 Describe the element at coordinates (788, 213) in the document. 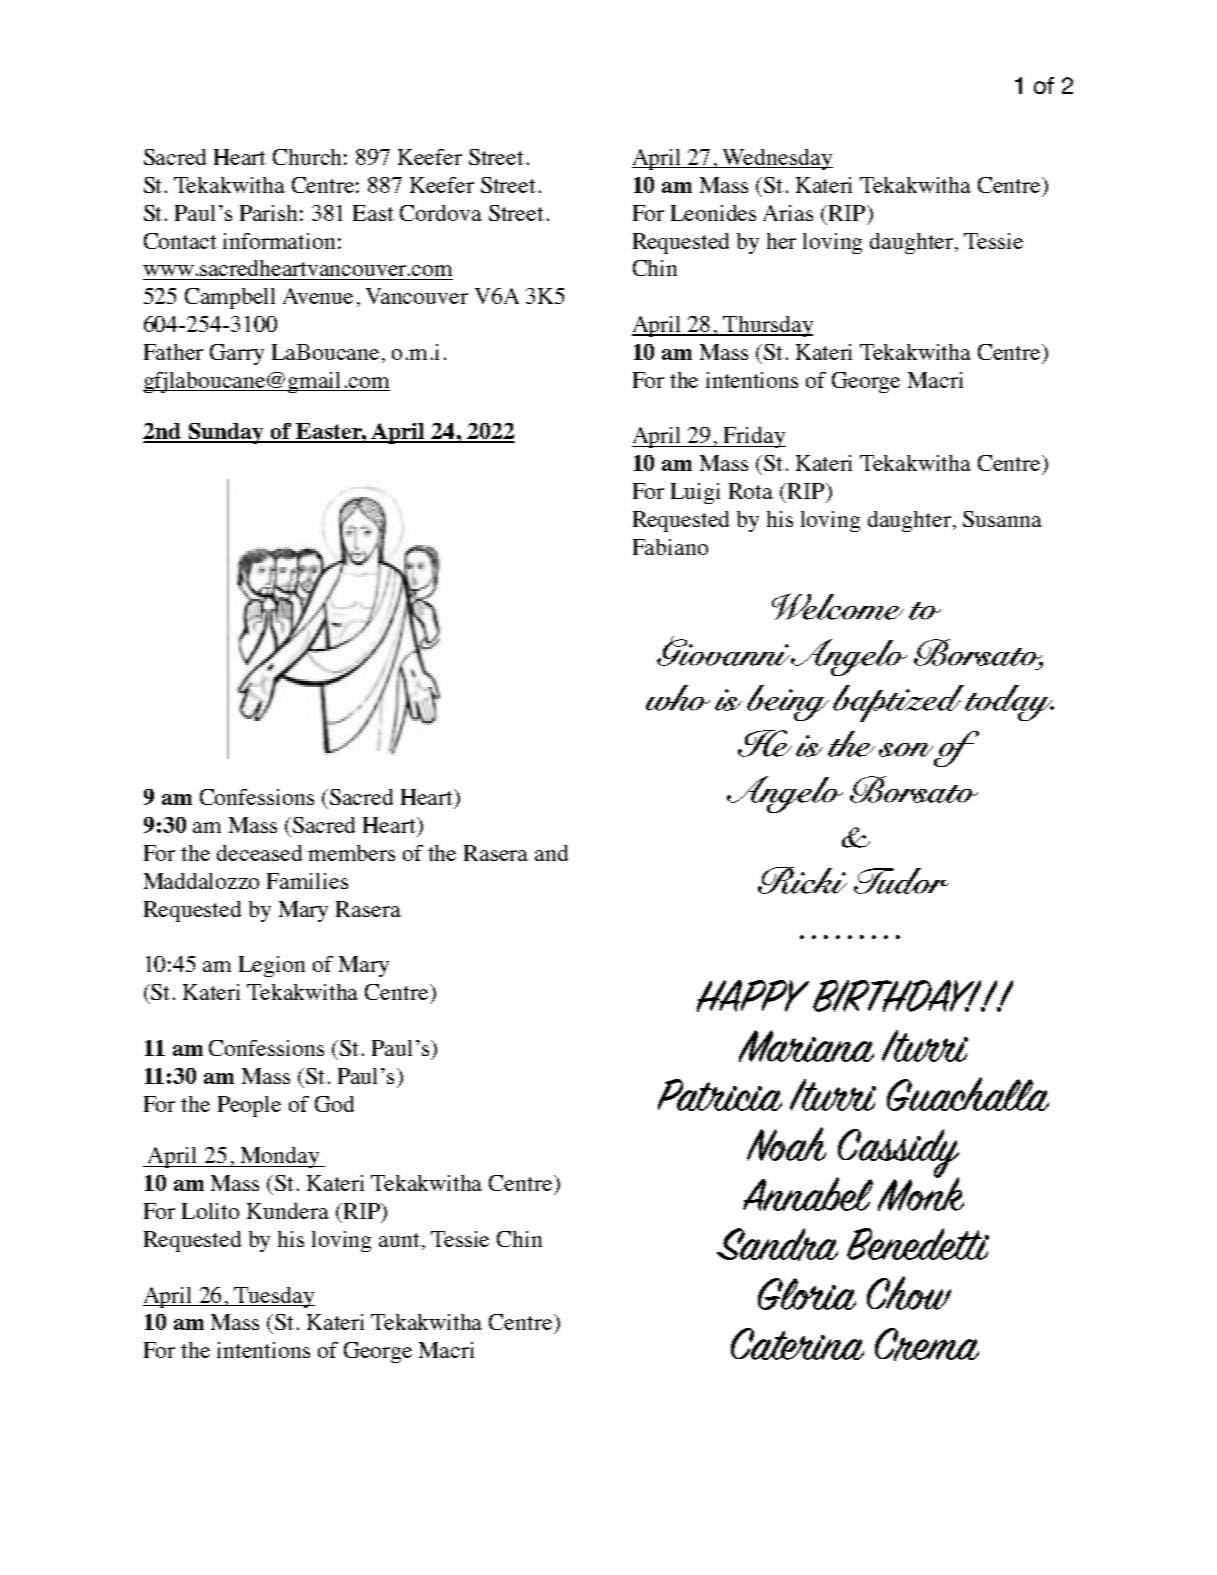

I see `Arias` at that location.
